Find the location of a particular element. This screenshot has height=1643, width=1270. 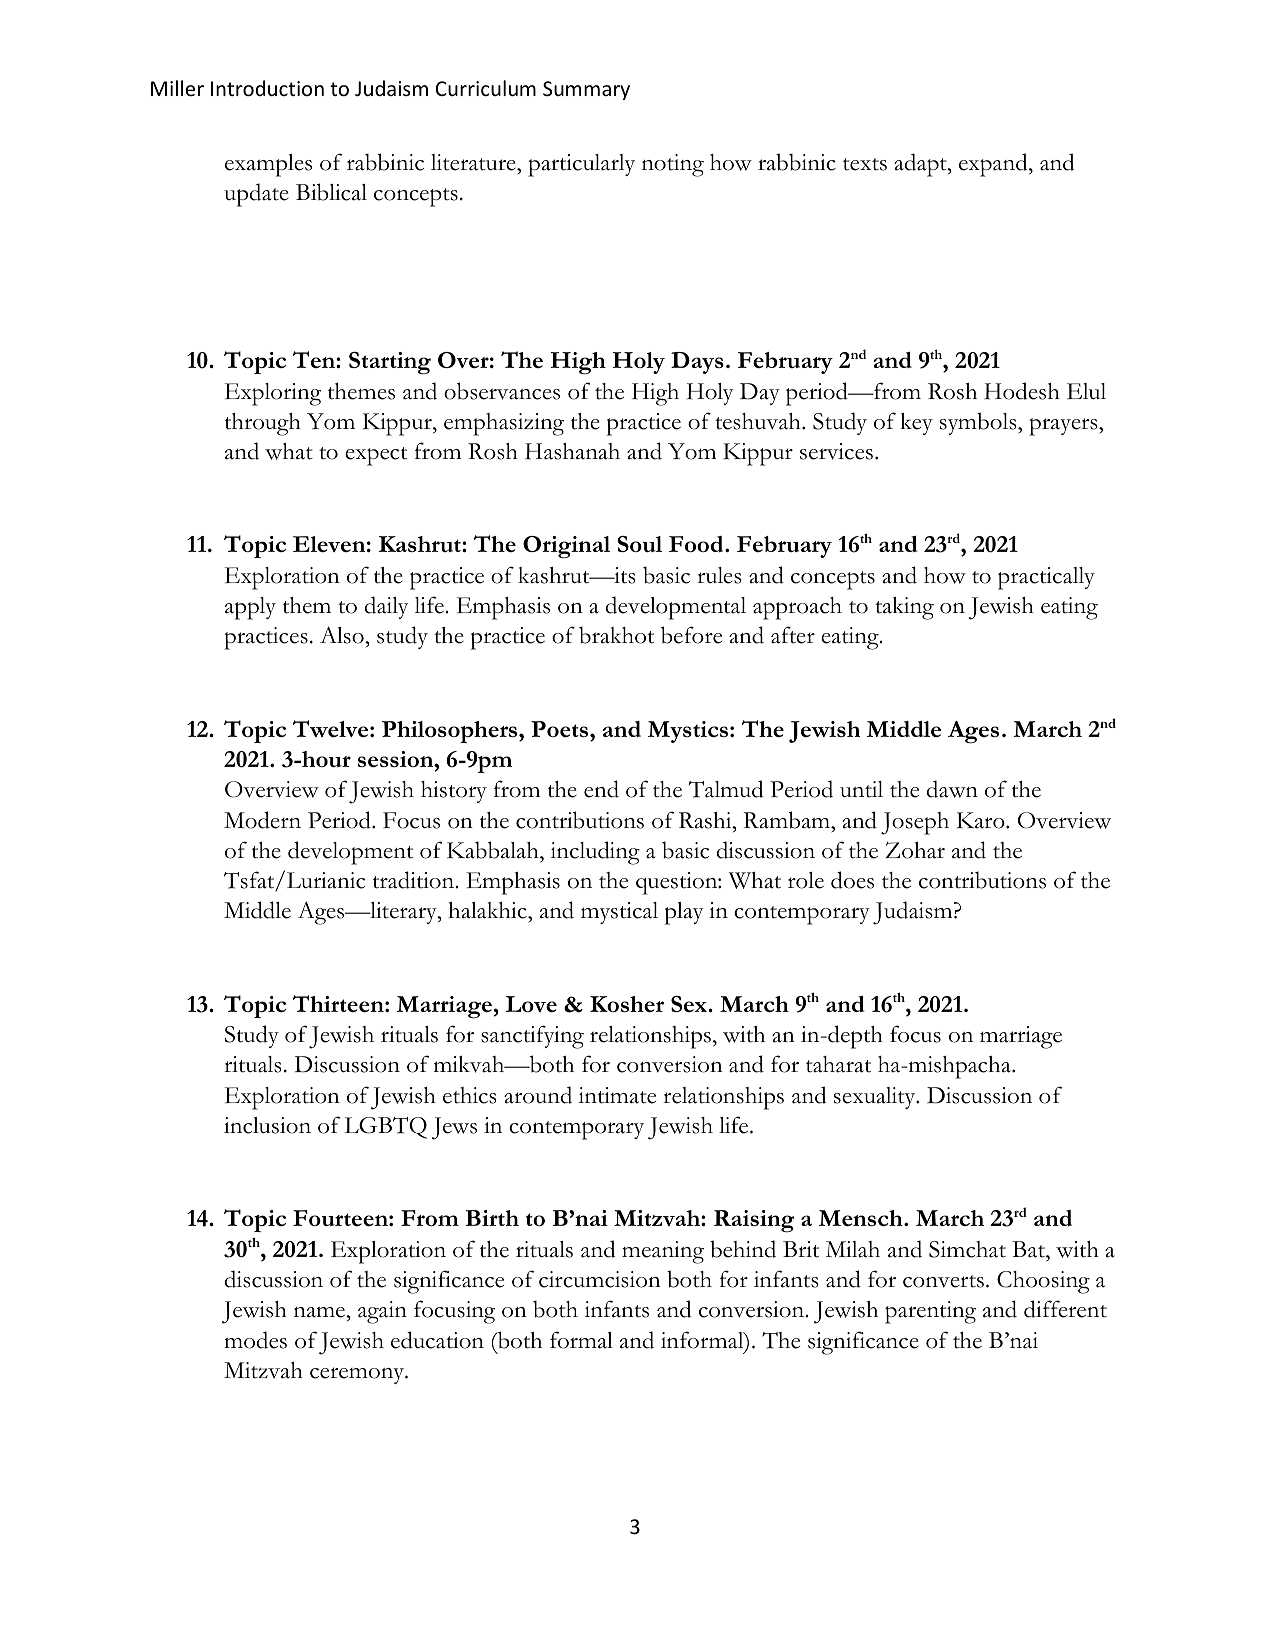

circumcision is located at coordinates (600, 1279).
